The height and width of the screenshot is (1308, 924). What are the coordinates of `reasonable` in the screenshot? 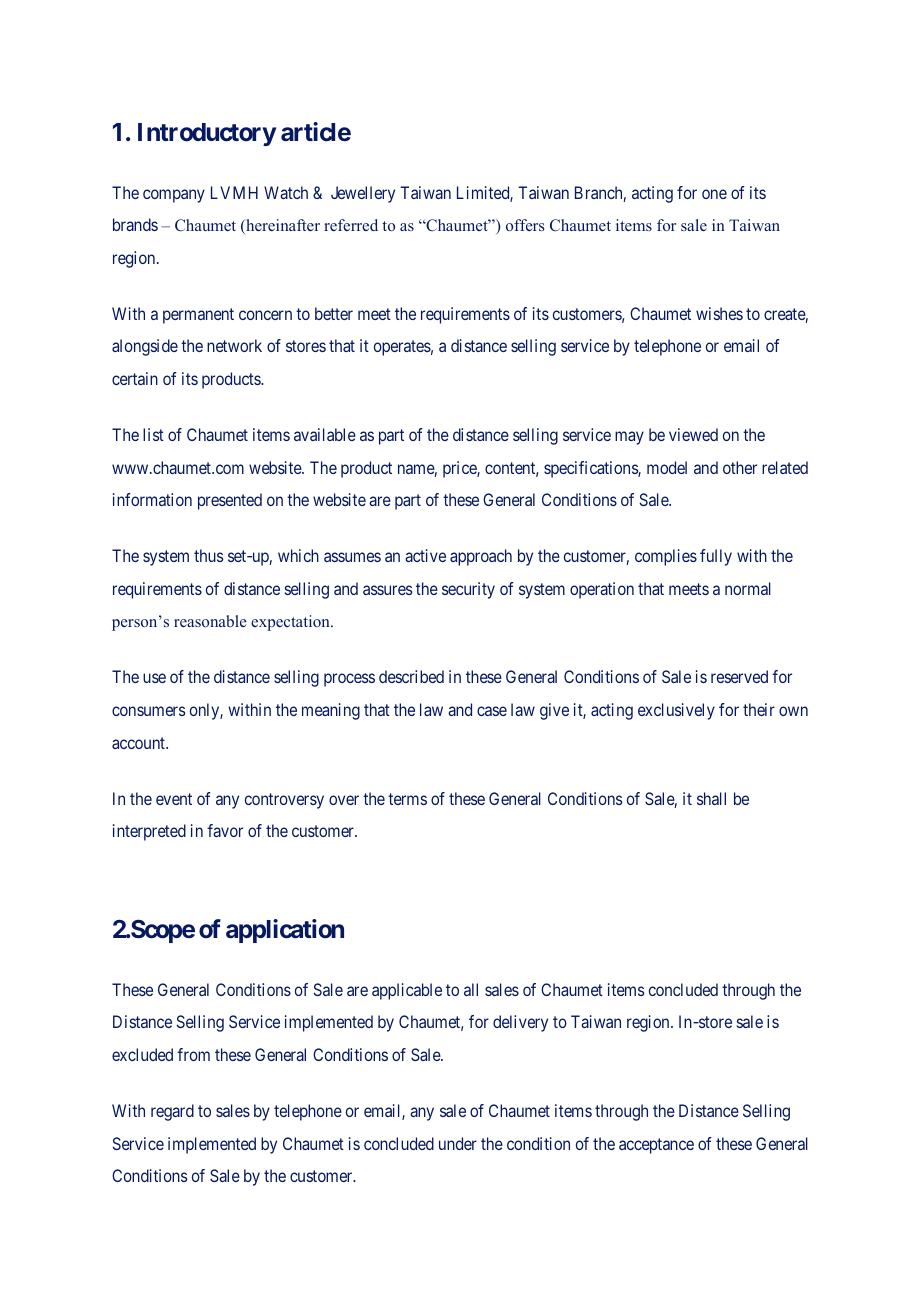 It's located at (210, 621).
